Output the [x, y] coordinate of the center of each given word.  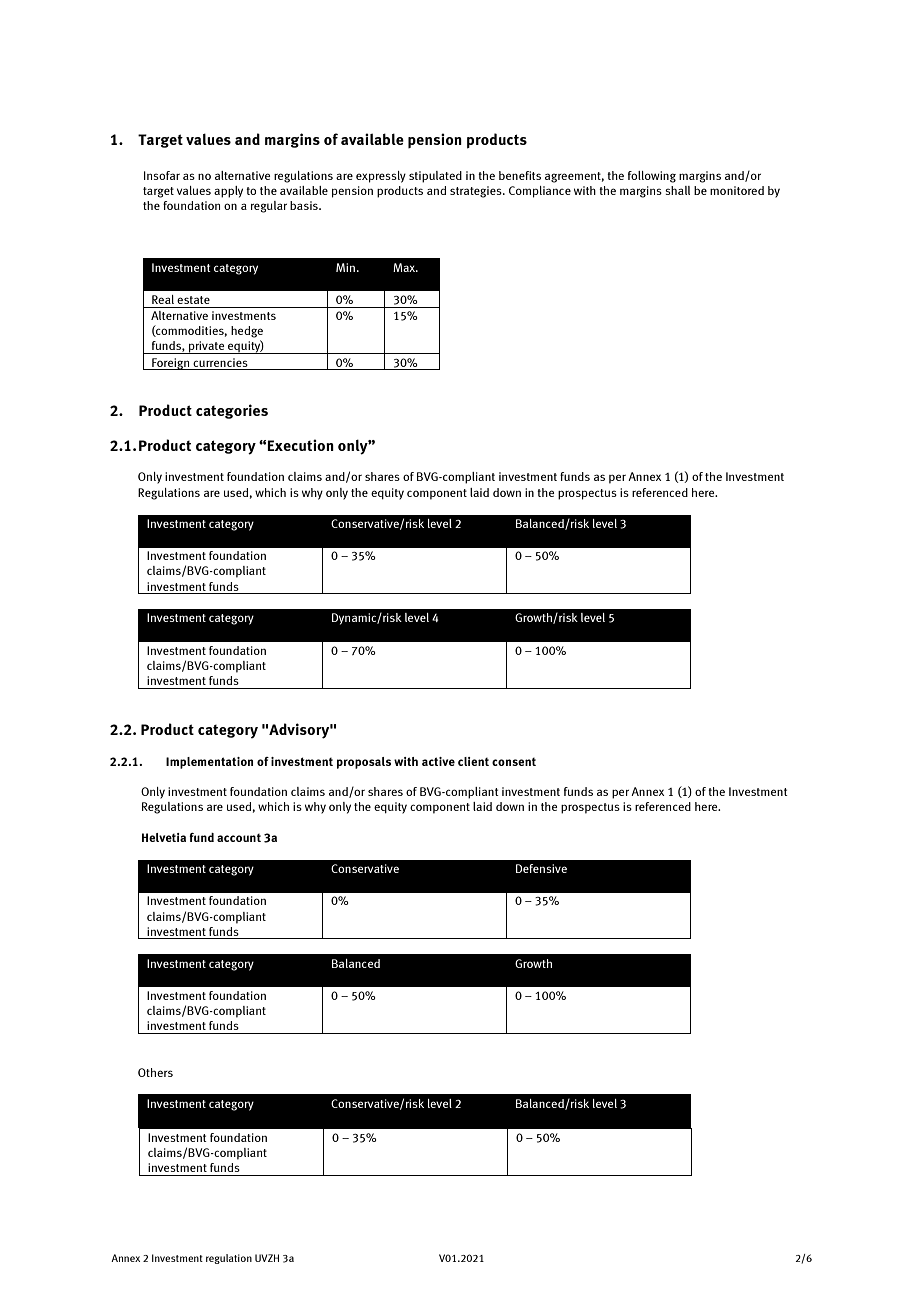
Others [155, 1072]
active [438, 761]
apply [228, 192]
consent [514, 762]
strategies [477, 192]
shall [677, 190]
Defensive [541, 868]
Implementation [209, 763]
